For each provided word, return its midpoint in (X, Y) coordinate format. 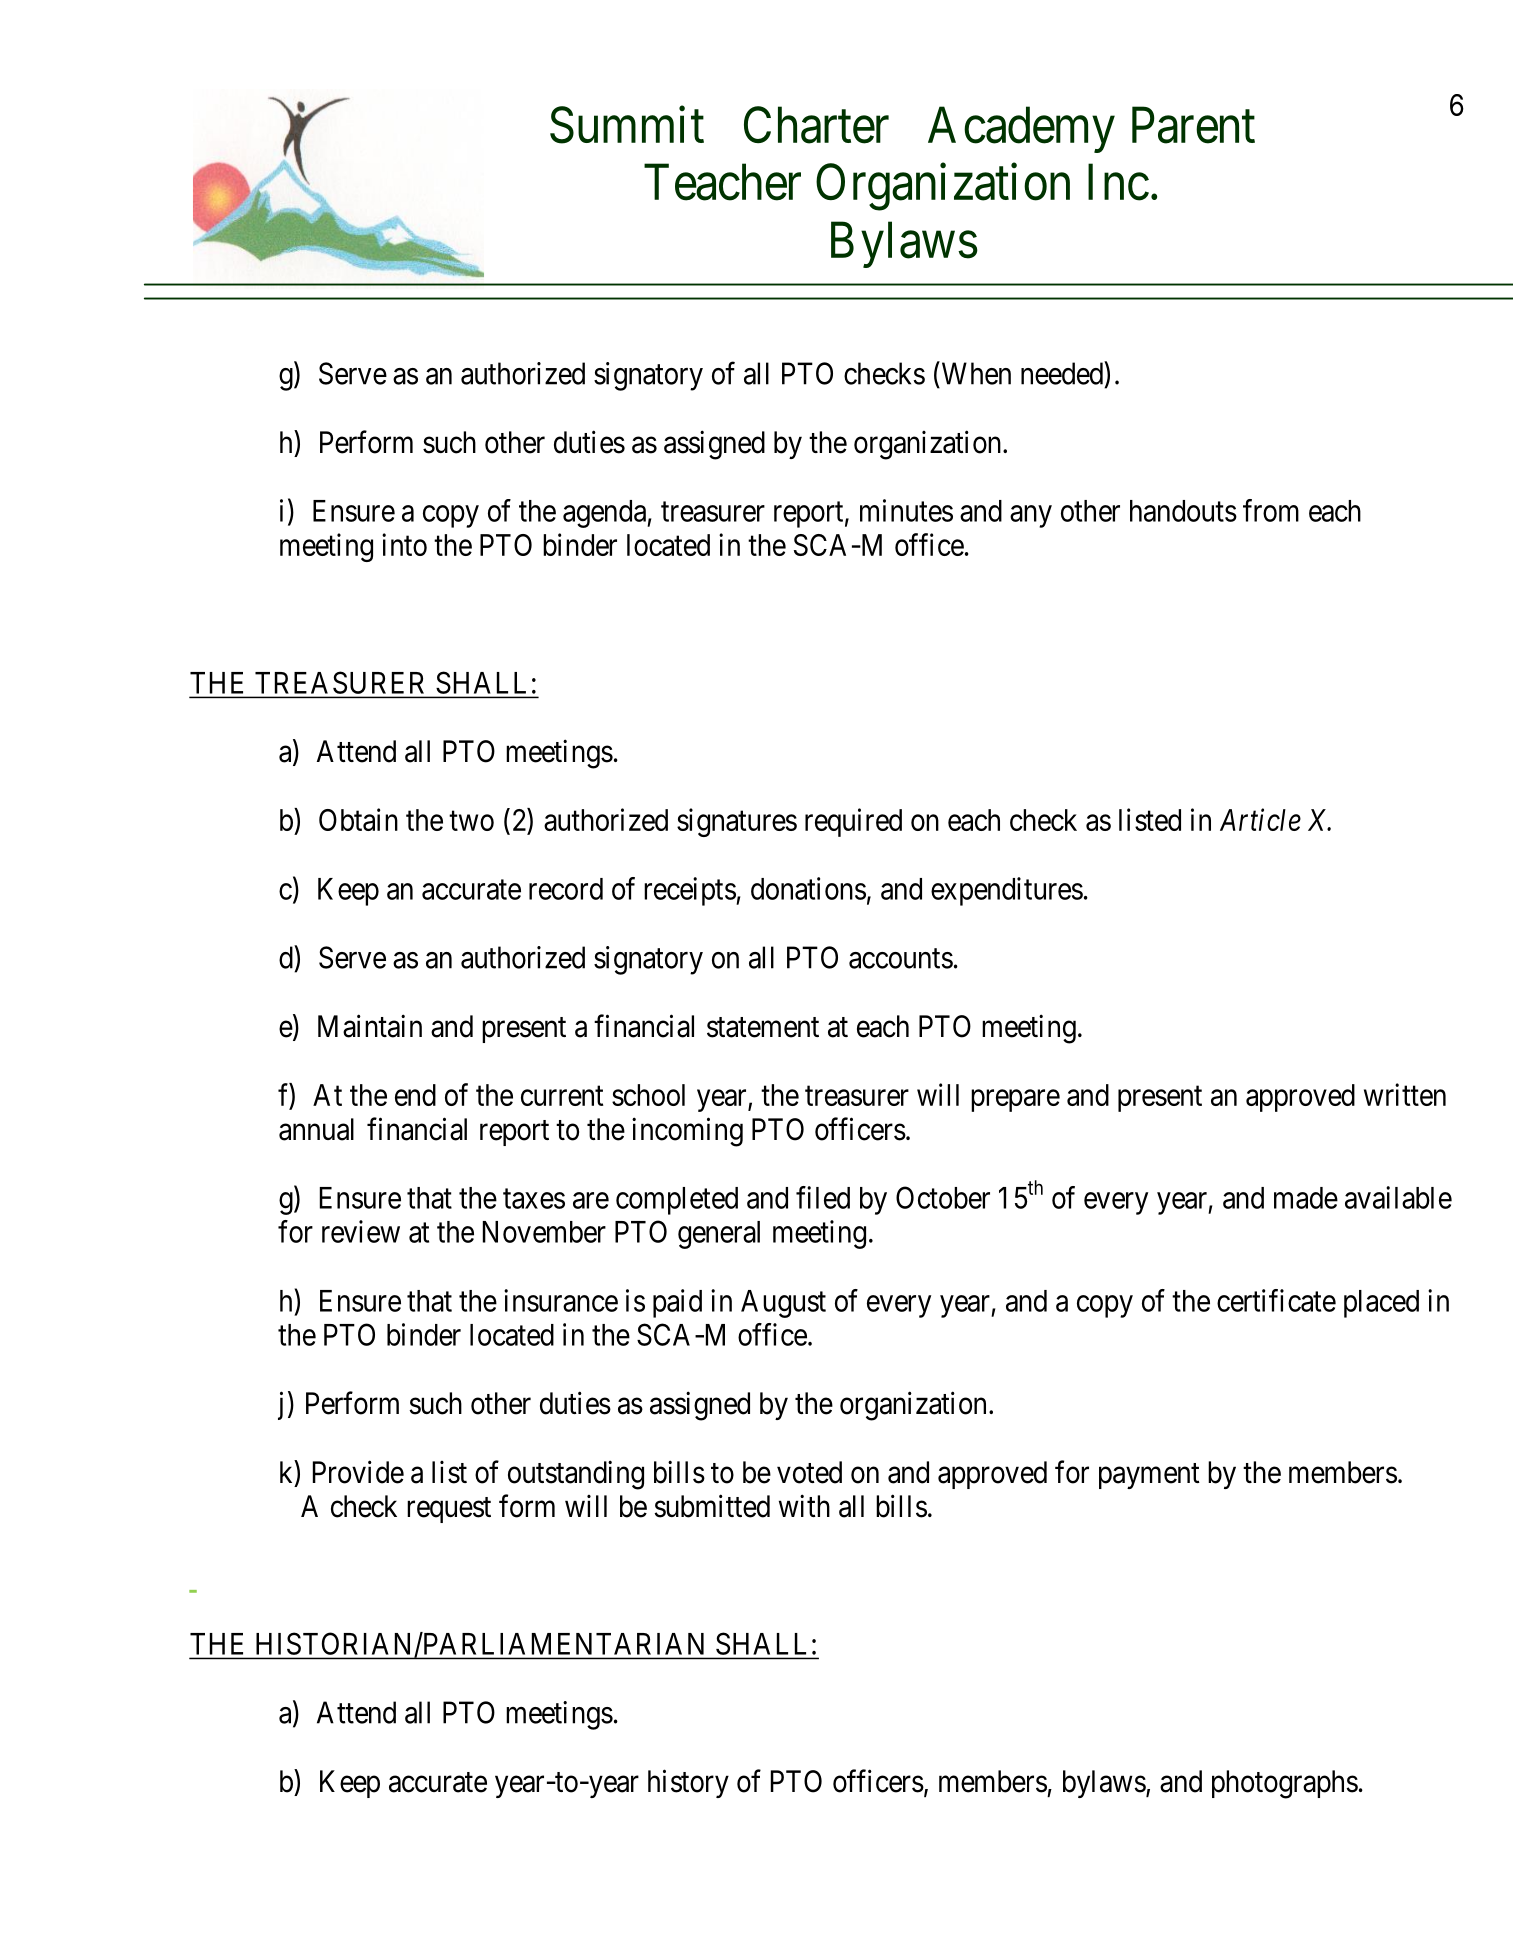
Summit (627, 125)
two (471, 821)
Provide (358, 1472)
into (404, 544)
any (1031, 516)
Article (1260, 819)
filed (823, 1197)
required (853, 822)
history (688, 1783)
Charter (816, 125)
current (562, 1096)
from (1271, 510)
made (1306, 1198)
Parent (1193, 125)
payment (1149, 1476)
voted (809, 1472)
